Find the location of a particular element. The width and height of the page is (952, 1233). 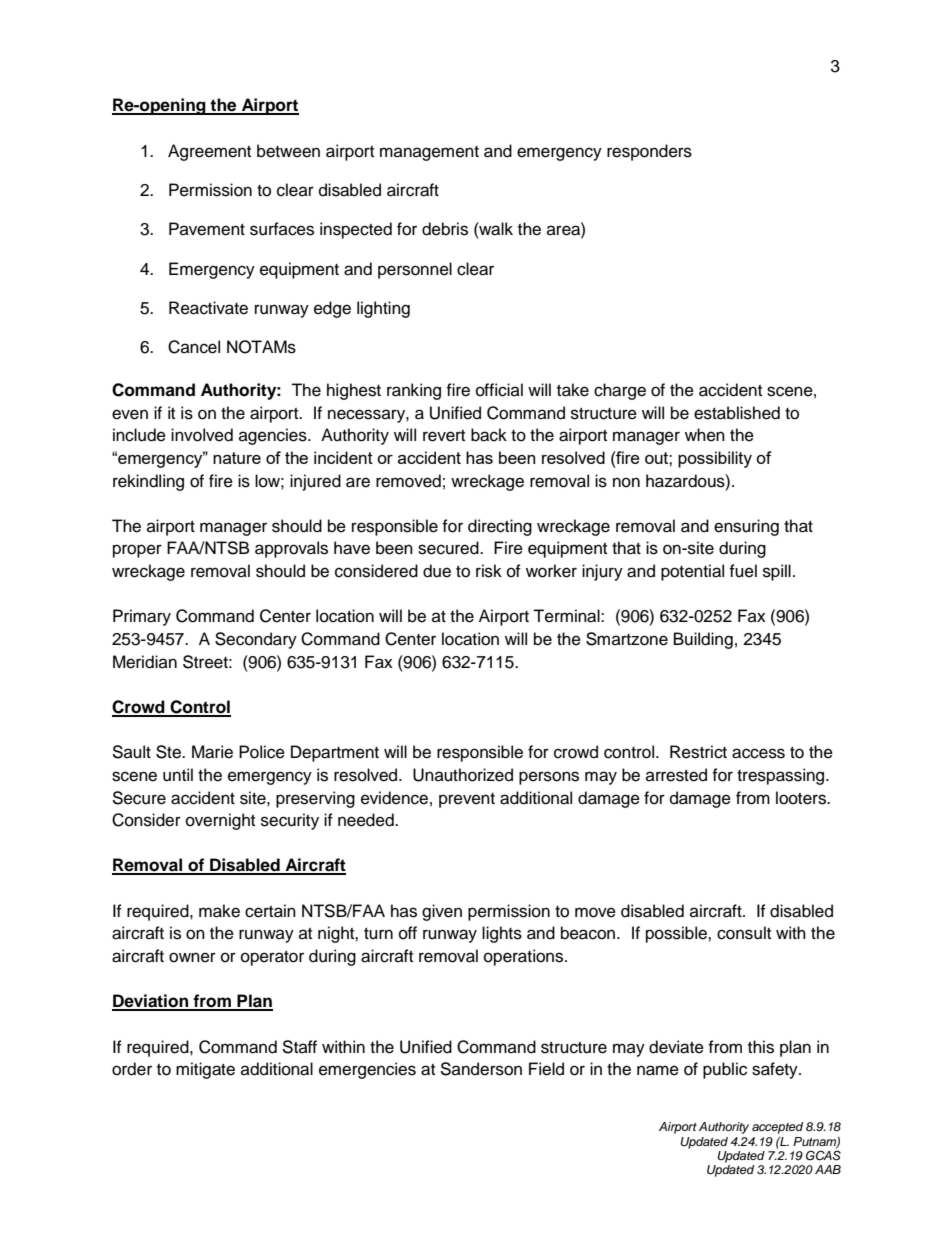

responders is located at coordinates (649, 152).
